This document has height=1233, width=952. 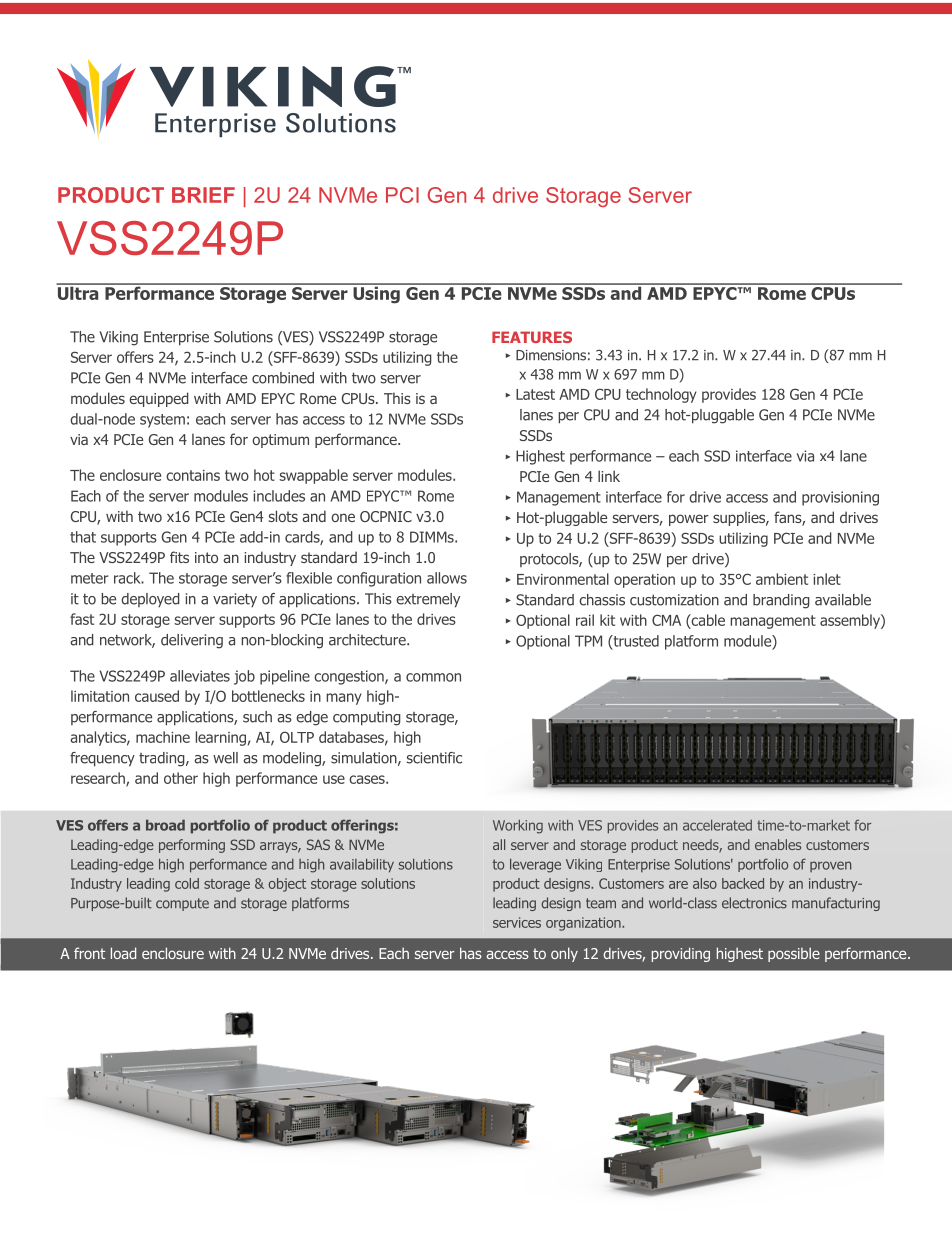 What do you see at coordinates (532, 337) in the document?
I see `FEATURES` at bounding box center [532, 337].
